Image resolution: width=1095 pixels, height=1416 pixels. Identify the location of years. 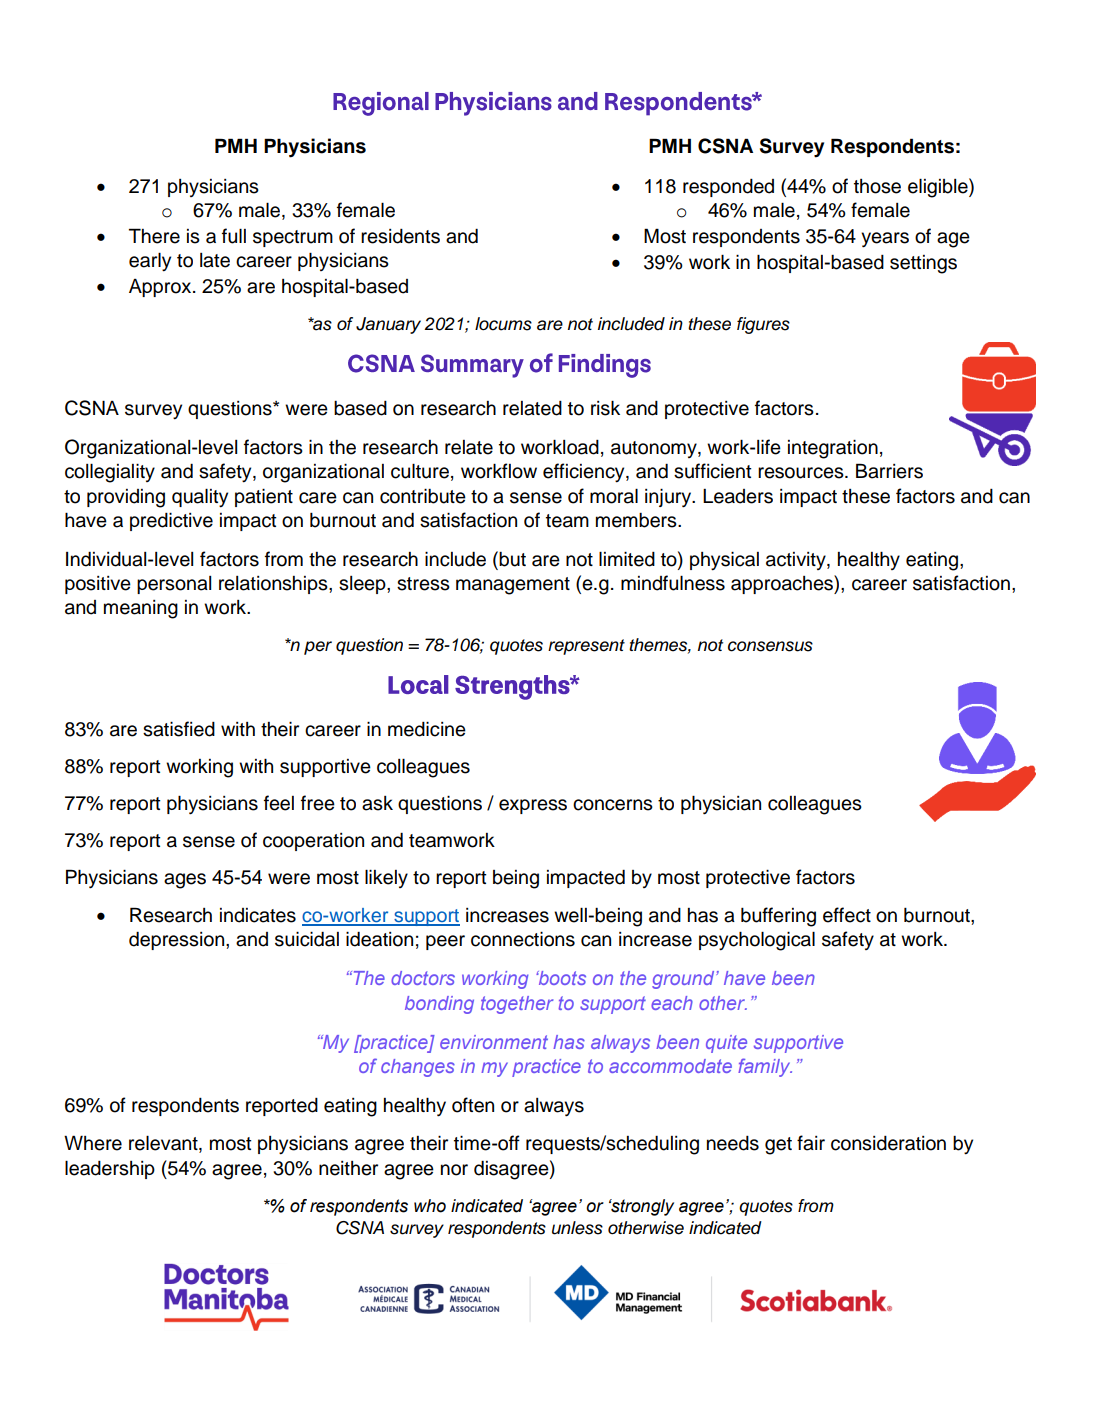
(885, 240).
